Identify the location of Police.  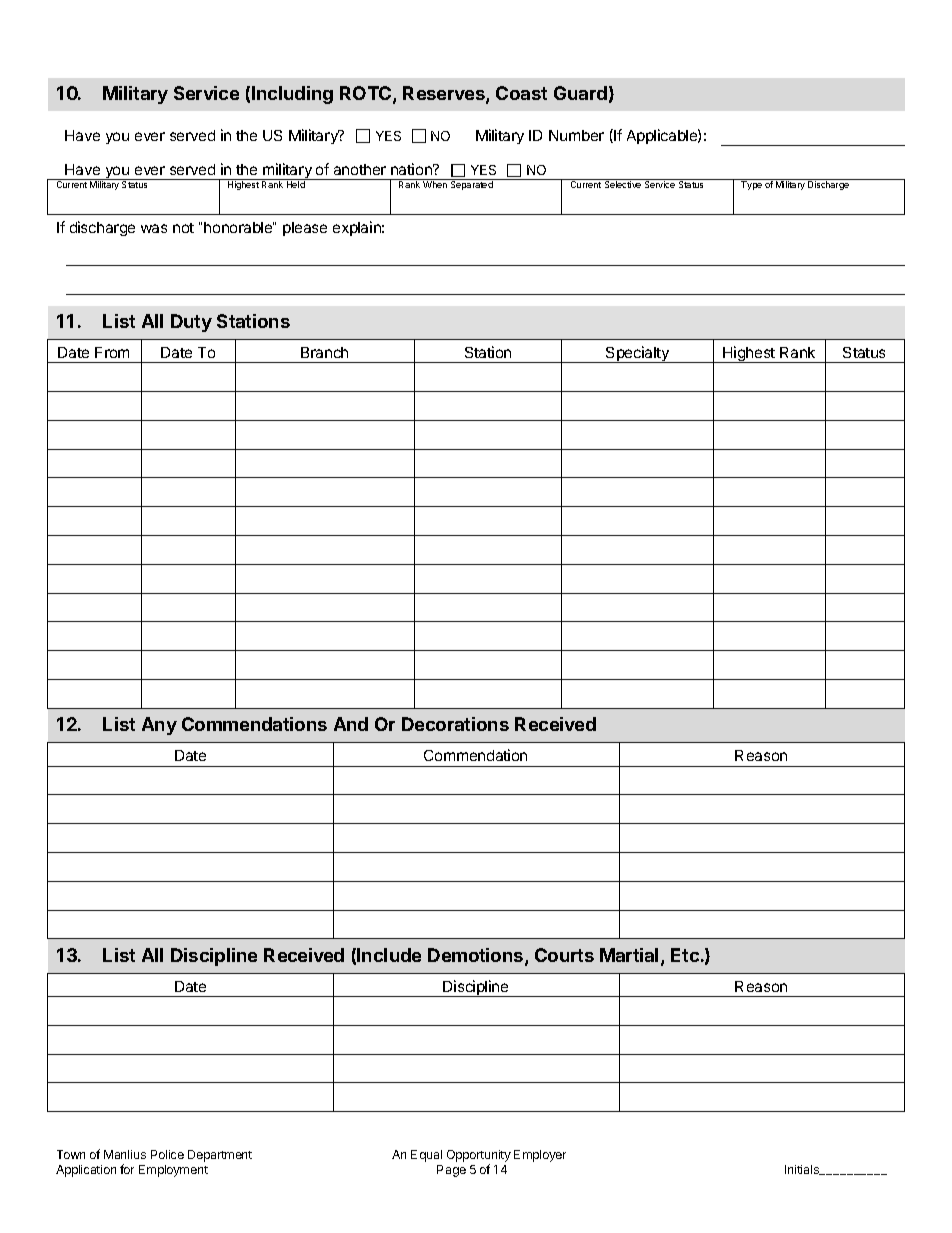
(167, 1154).
